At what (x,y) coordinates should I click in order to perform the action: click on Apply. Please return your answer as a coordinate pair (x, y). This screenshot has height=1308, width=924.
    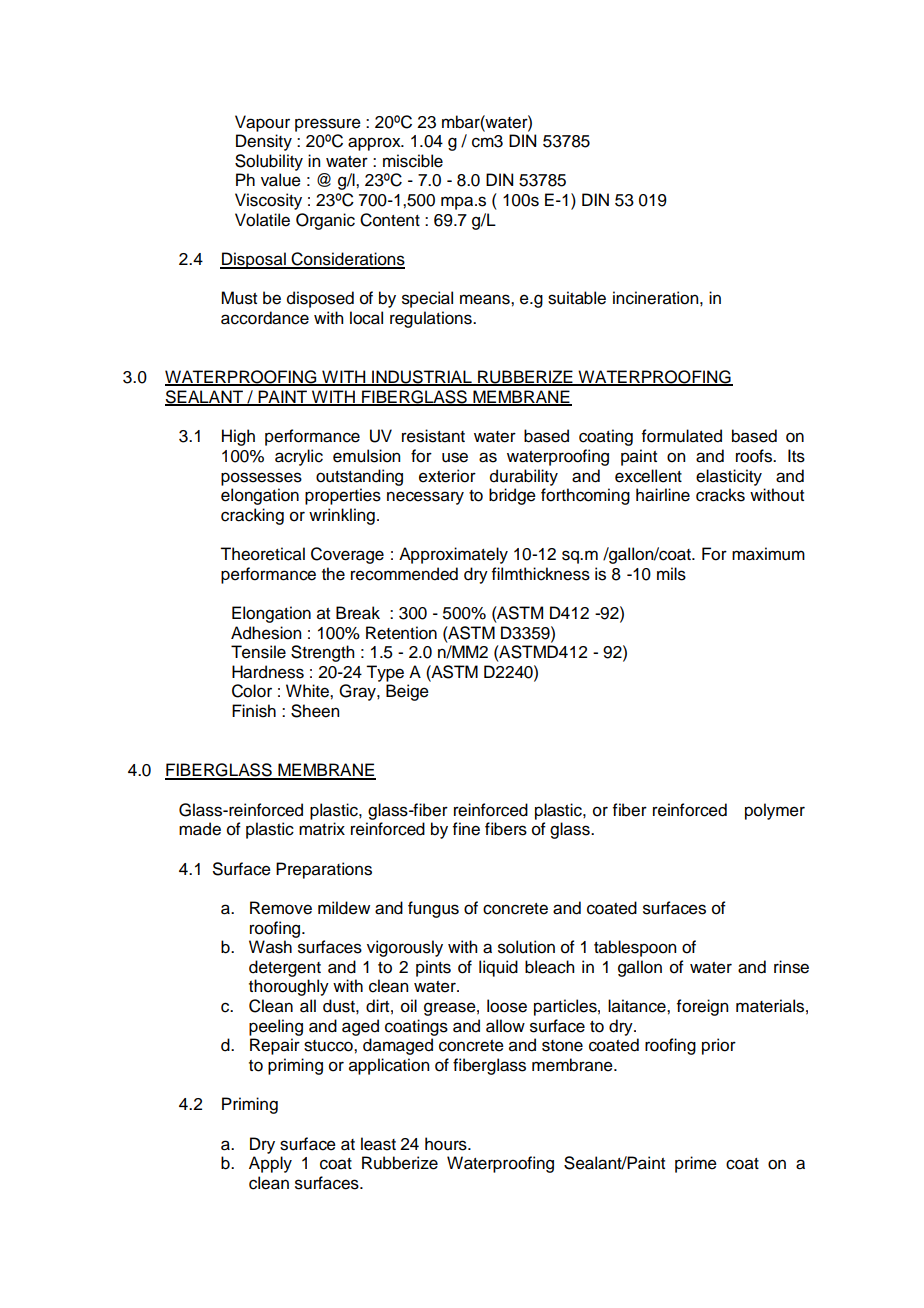
    Looking at the image, I should click on (270, 1164).
